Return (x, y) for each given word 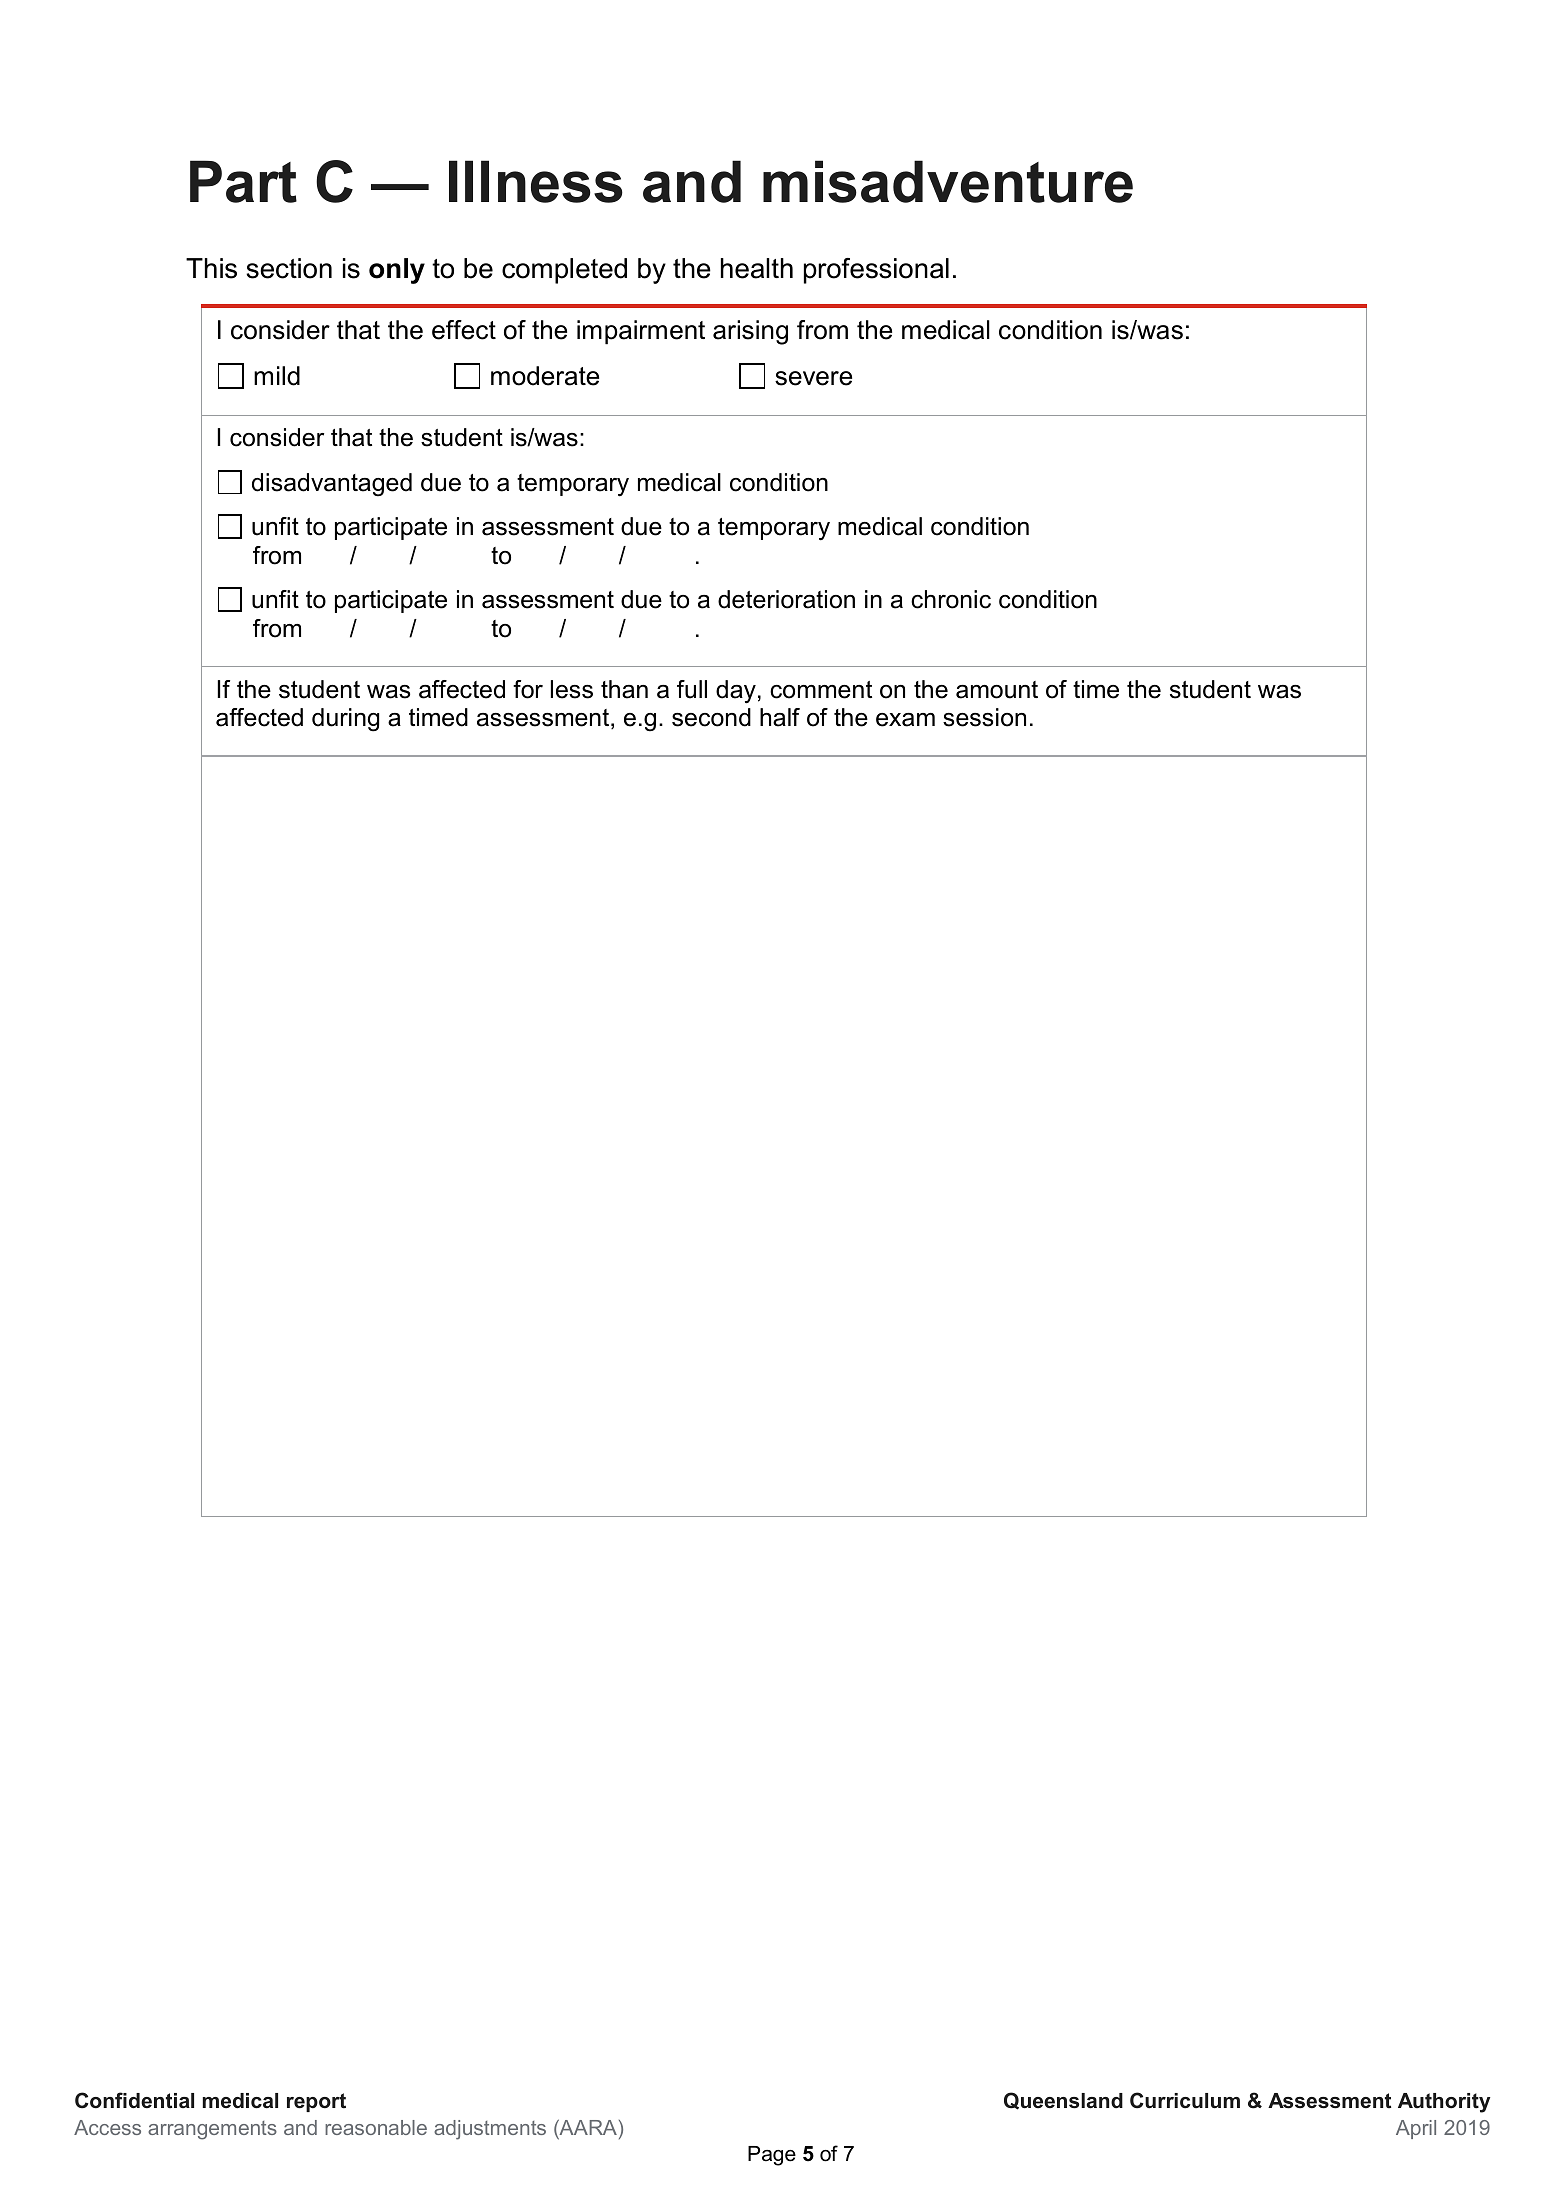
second (711, 717)
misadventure (948, 181)
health (757, 268)
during (345, 720)
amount (997, 690)
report (316, 2102)
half (780, 717)
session (984, 717)
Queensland (1063, 2101)
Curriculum (1185, 2100)
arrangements (212, 2130)
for (528, 689)
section (289, 268)
